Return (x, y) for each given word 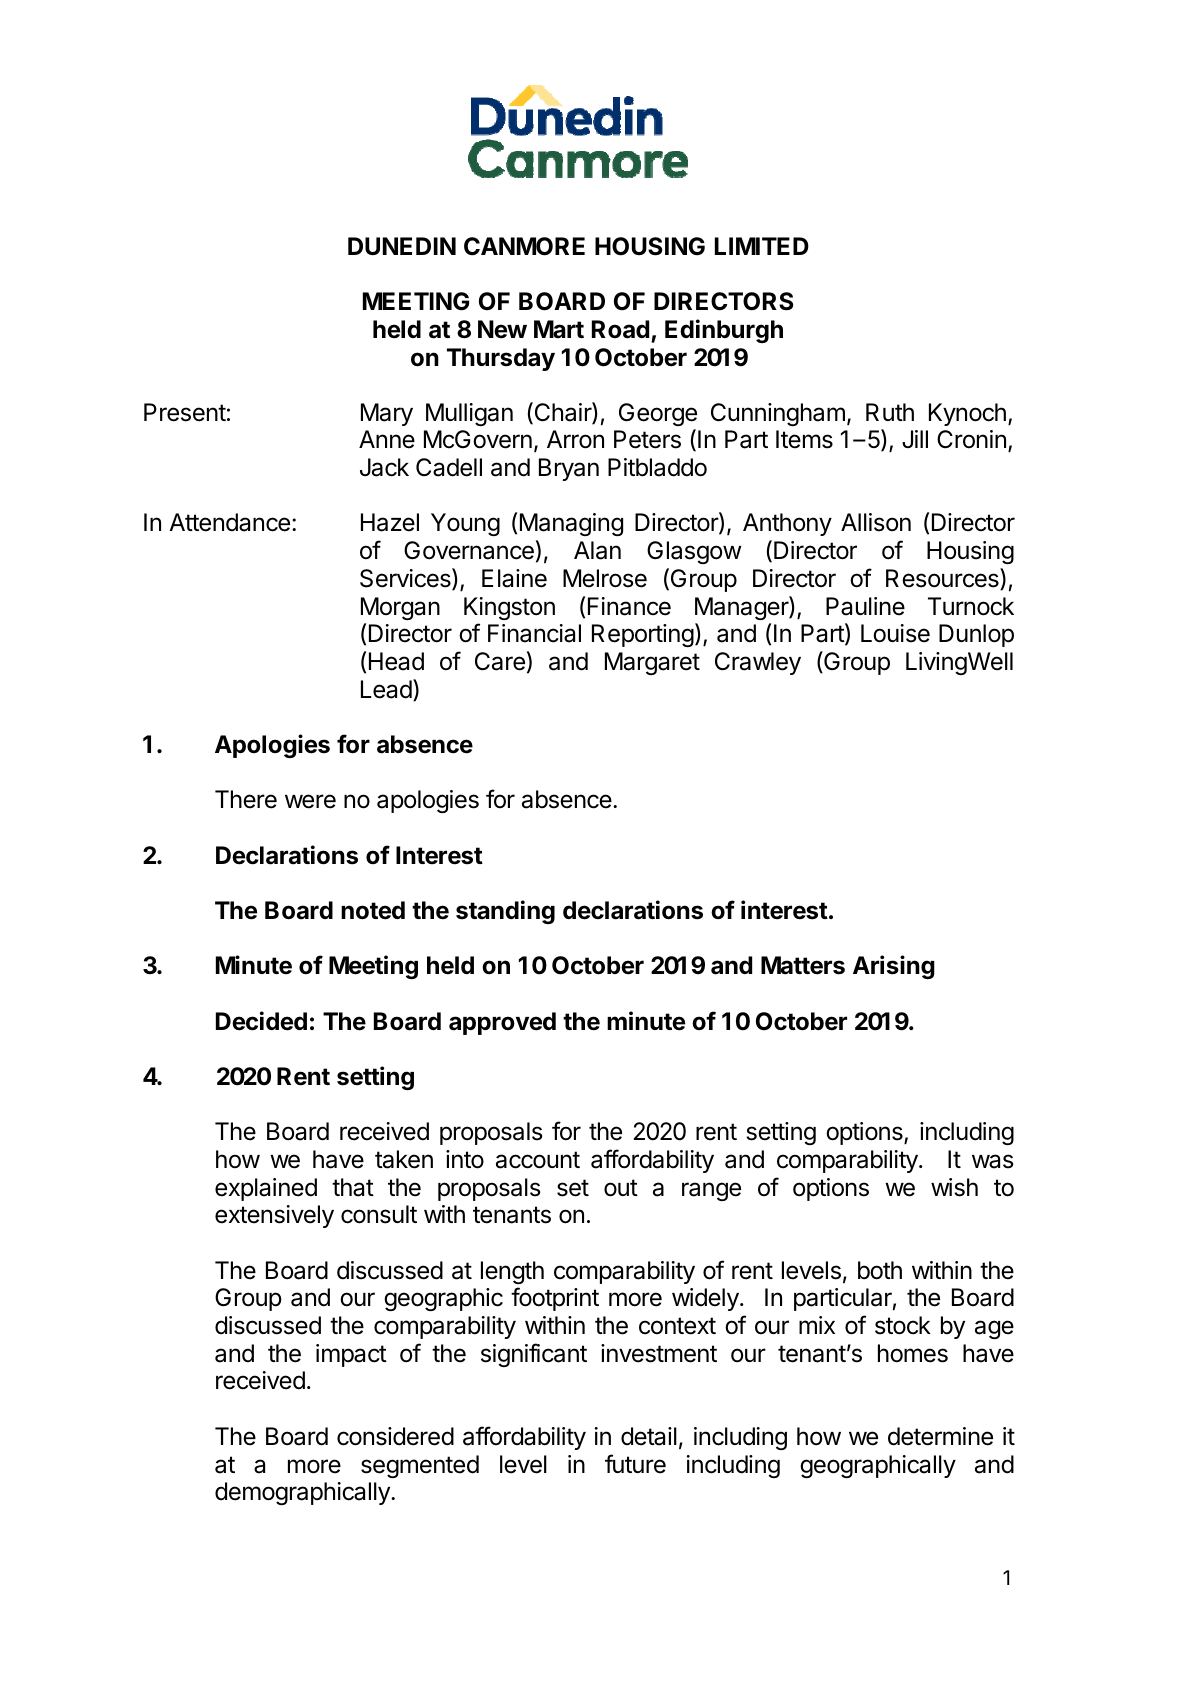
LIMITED (762, 246)
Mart (559, 329)
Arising (894, 967)
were (310, 801)
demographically (303, 1493)
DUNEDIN (402, 246)
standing (505, 912)
